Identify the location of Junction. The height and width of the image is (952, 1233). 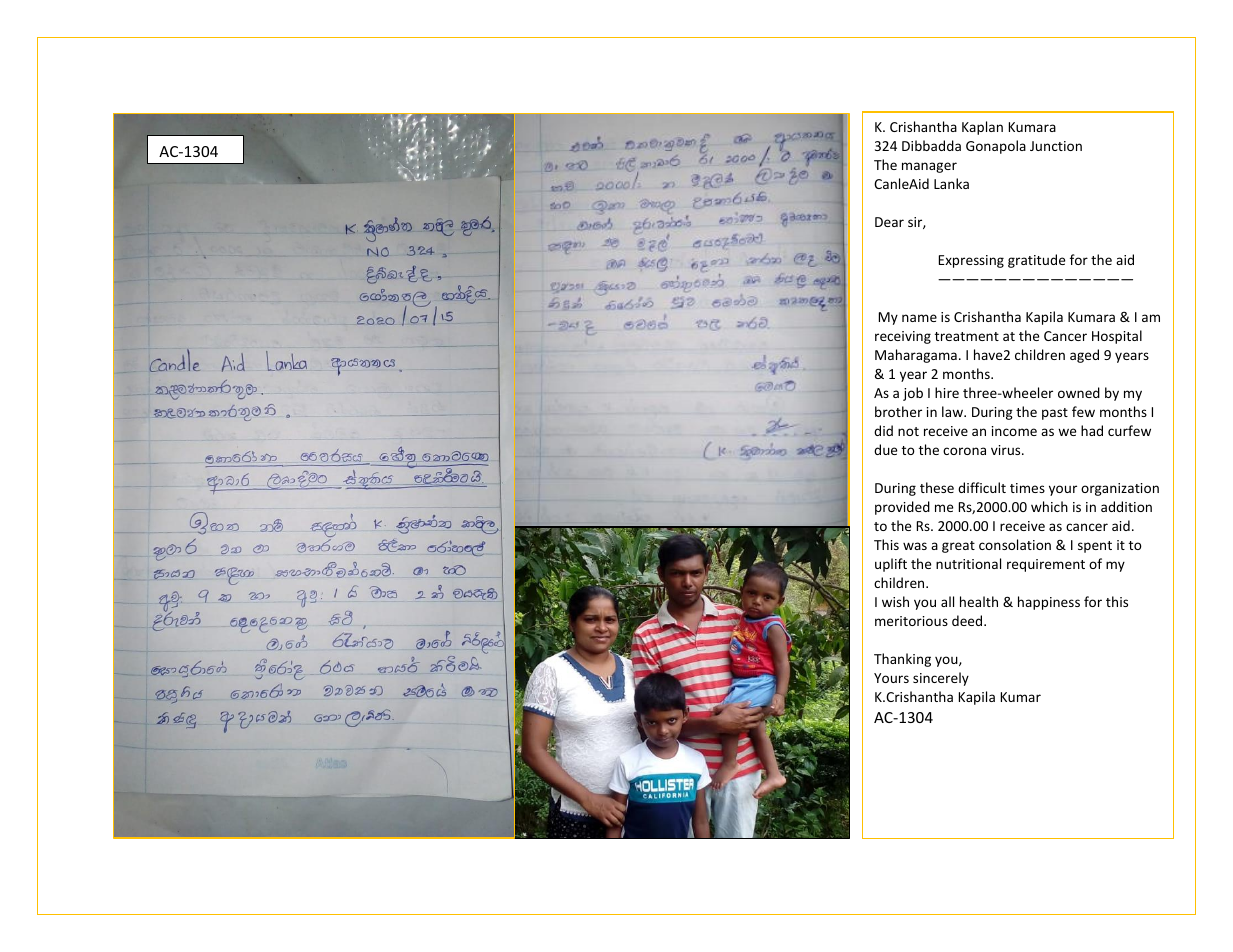
(1056, 146).
